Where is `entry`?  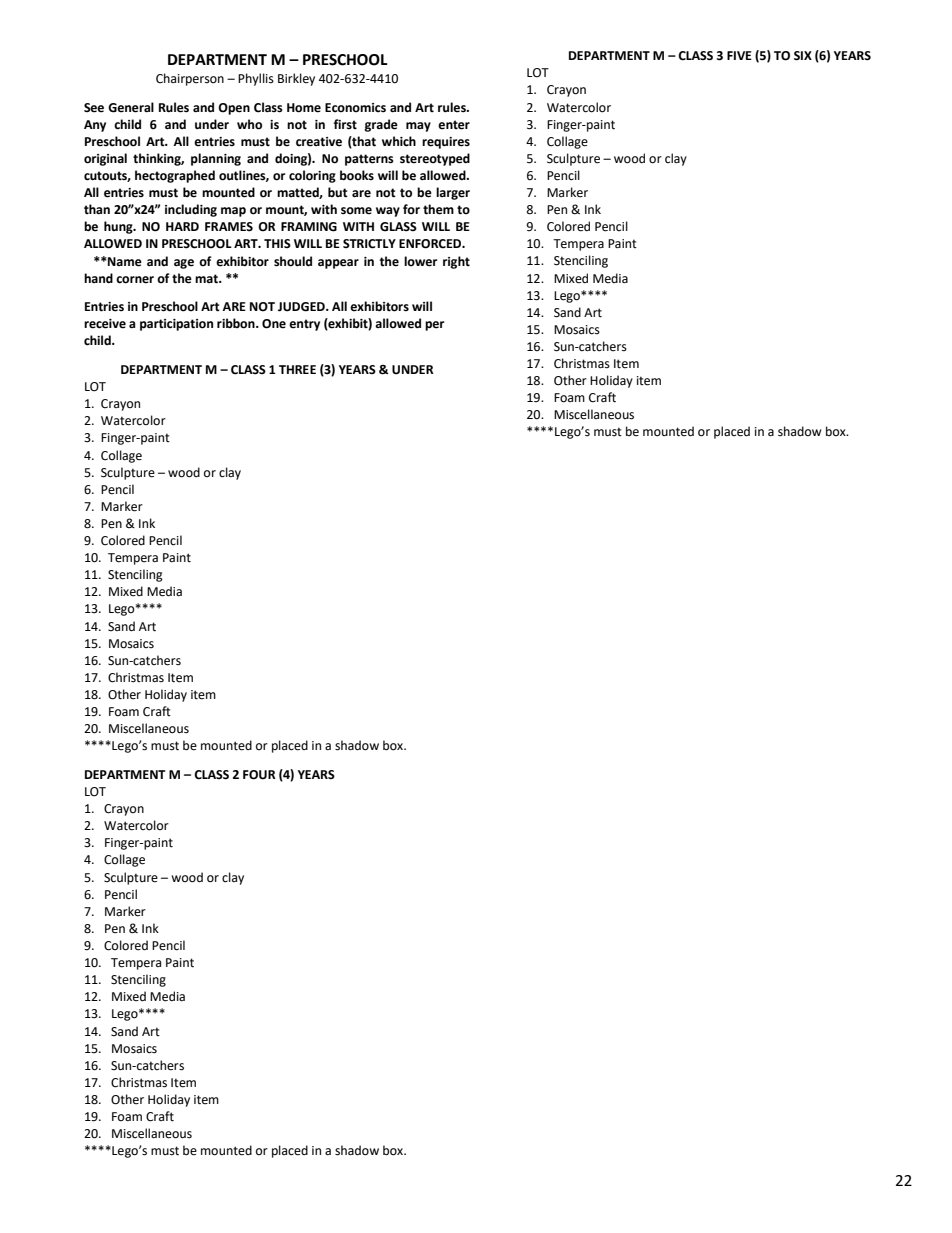 entry is located at coordinates (304, 325).
